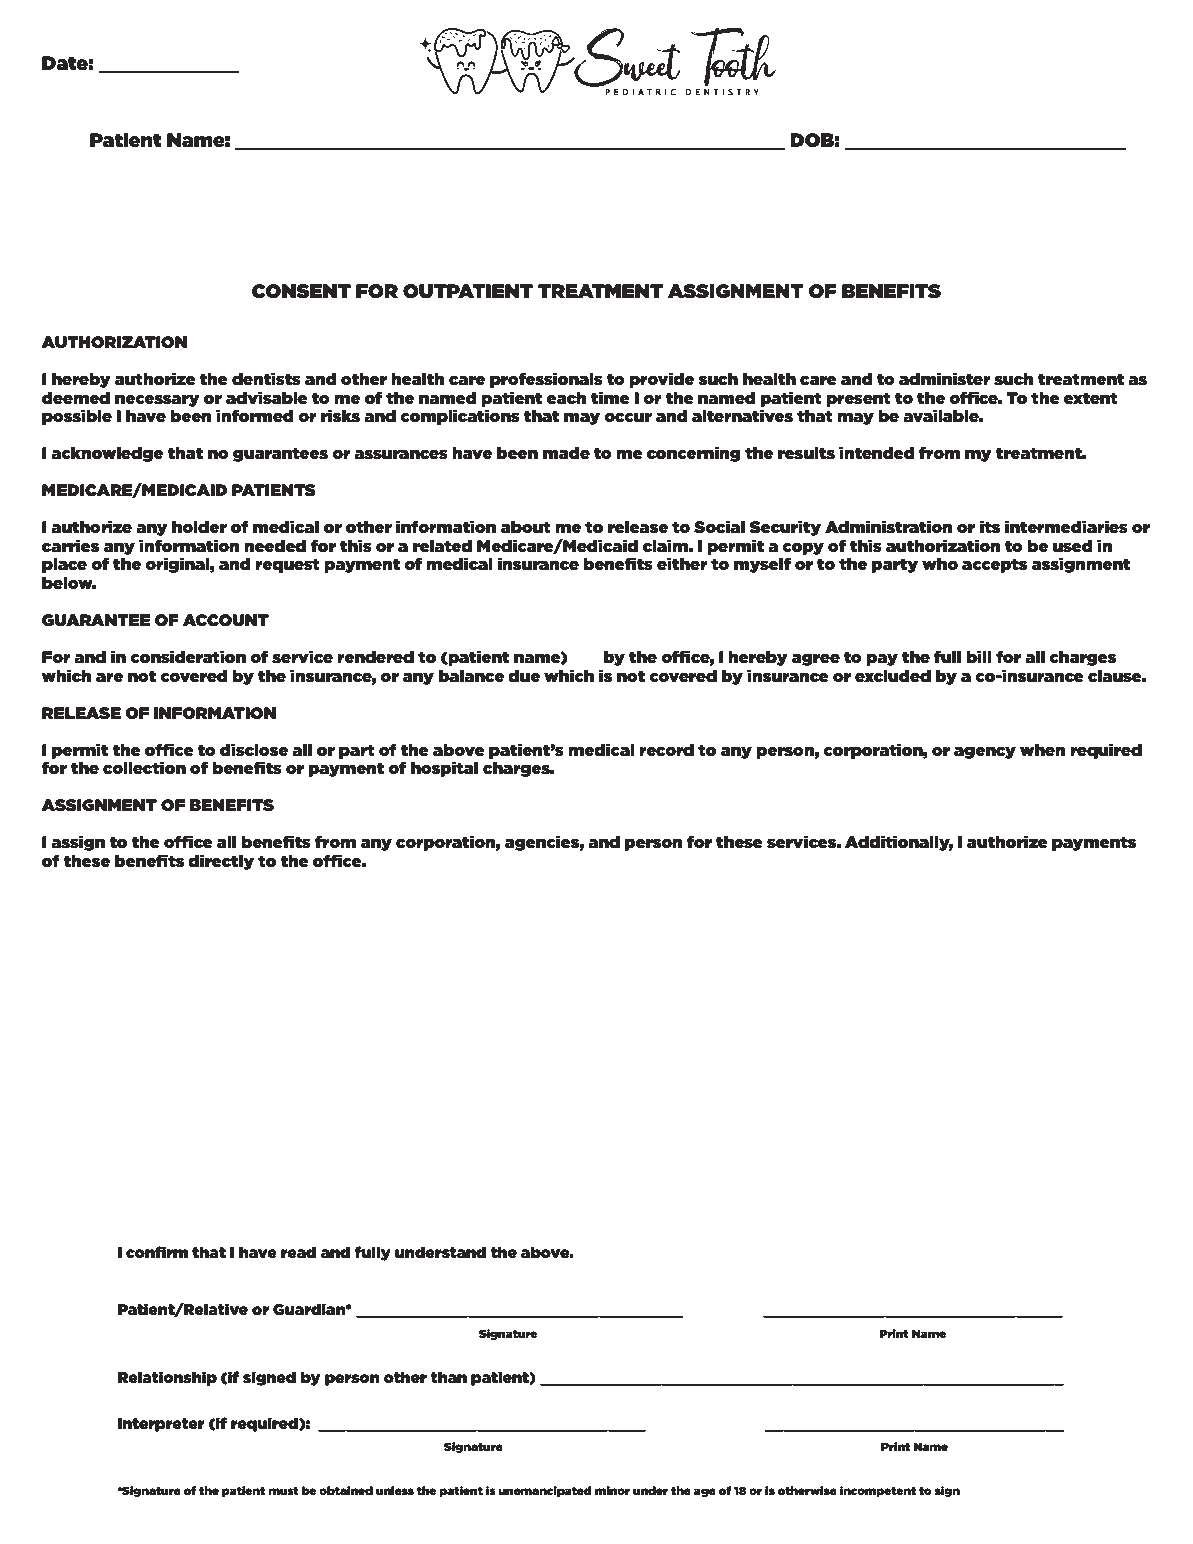 This page has height=1544, width=1193. I want to click on necessary, so click(157, 400).
